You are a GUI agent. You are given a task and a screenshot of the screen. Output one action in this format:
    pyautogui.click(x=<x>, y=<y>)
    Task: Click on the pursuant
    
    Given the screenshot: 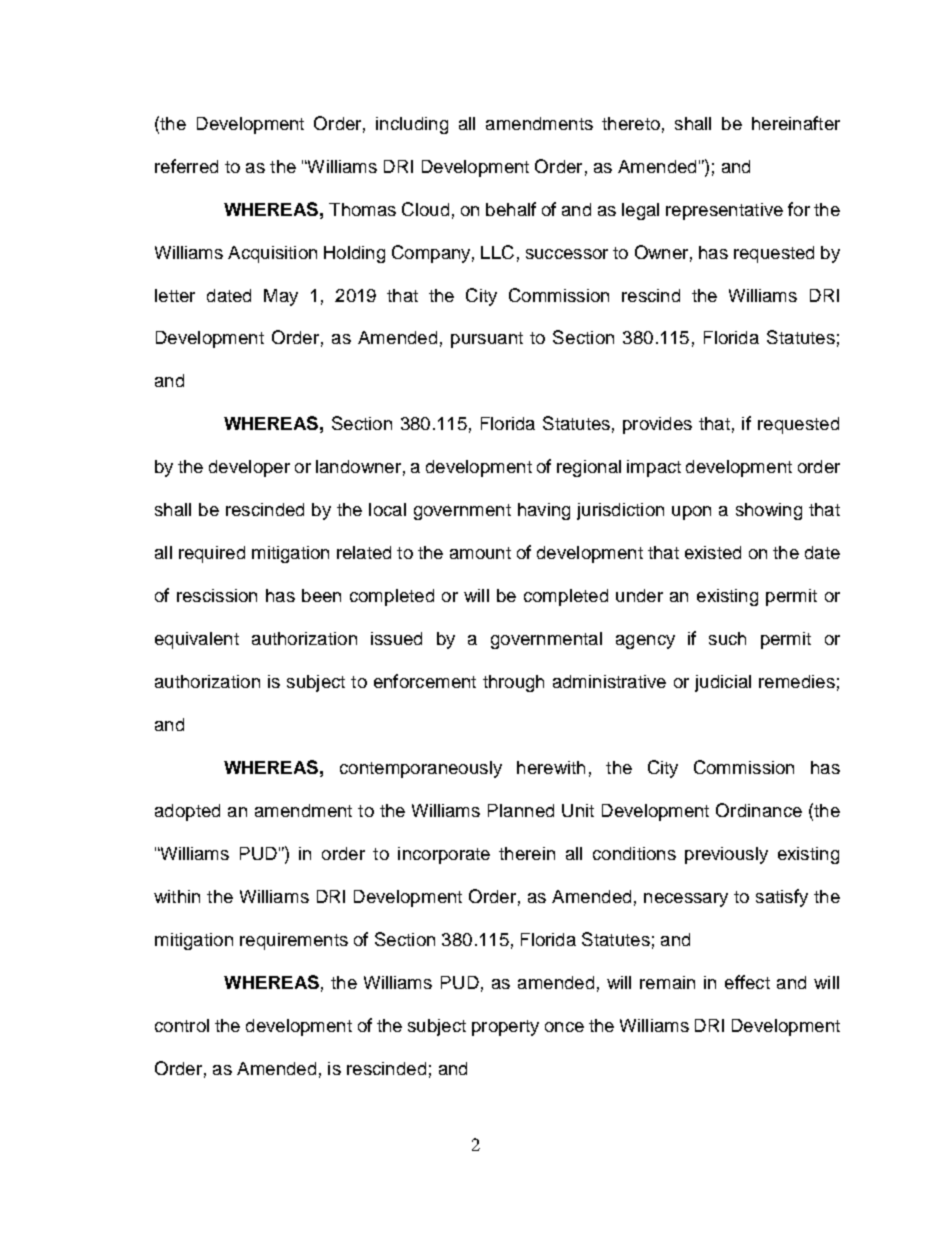 What is the action you would take?
    pyautogui.click(x=487, y=340)
